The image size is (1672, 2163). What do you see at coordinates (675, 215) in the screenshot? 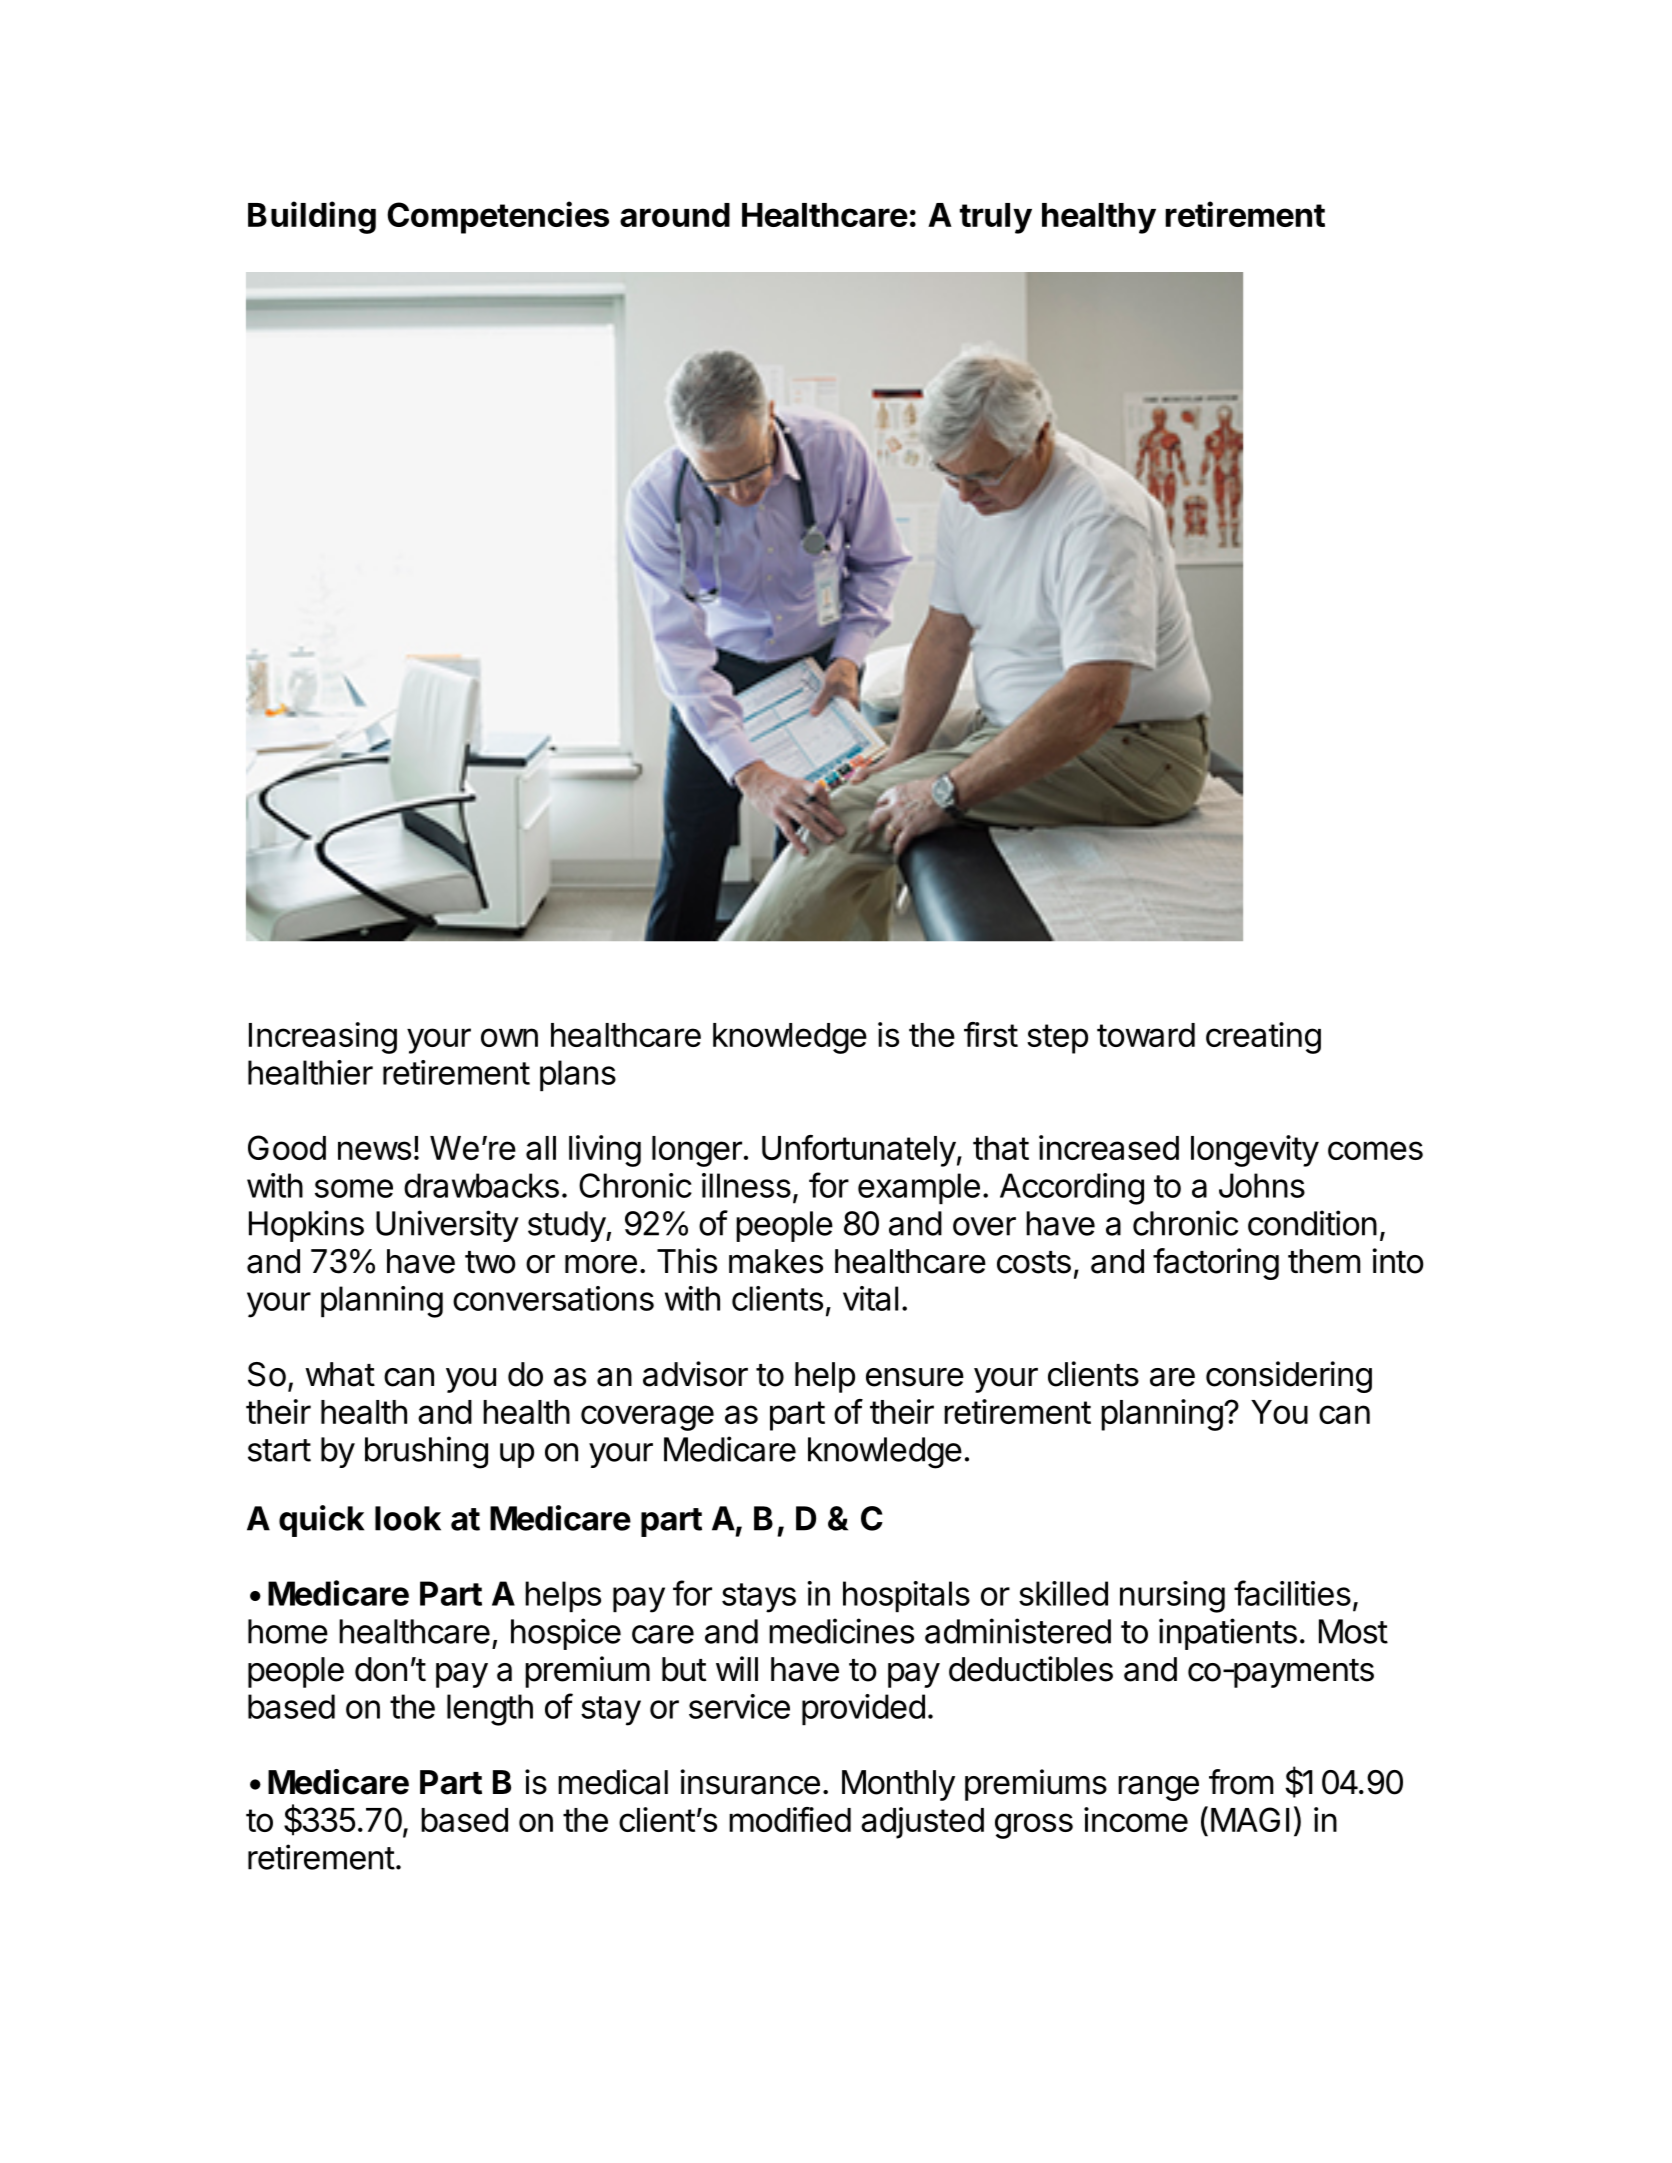
I see `around` at bounding box center [675, 215].
